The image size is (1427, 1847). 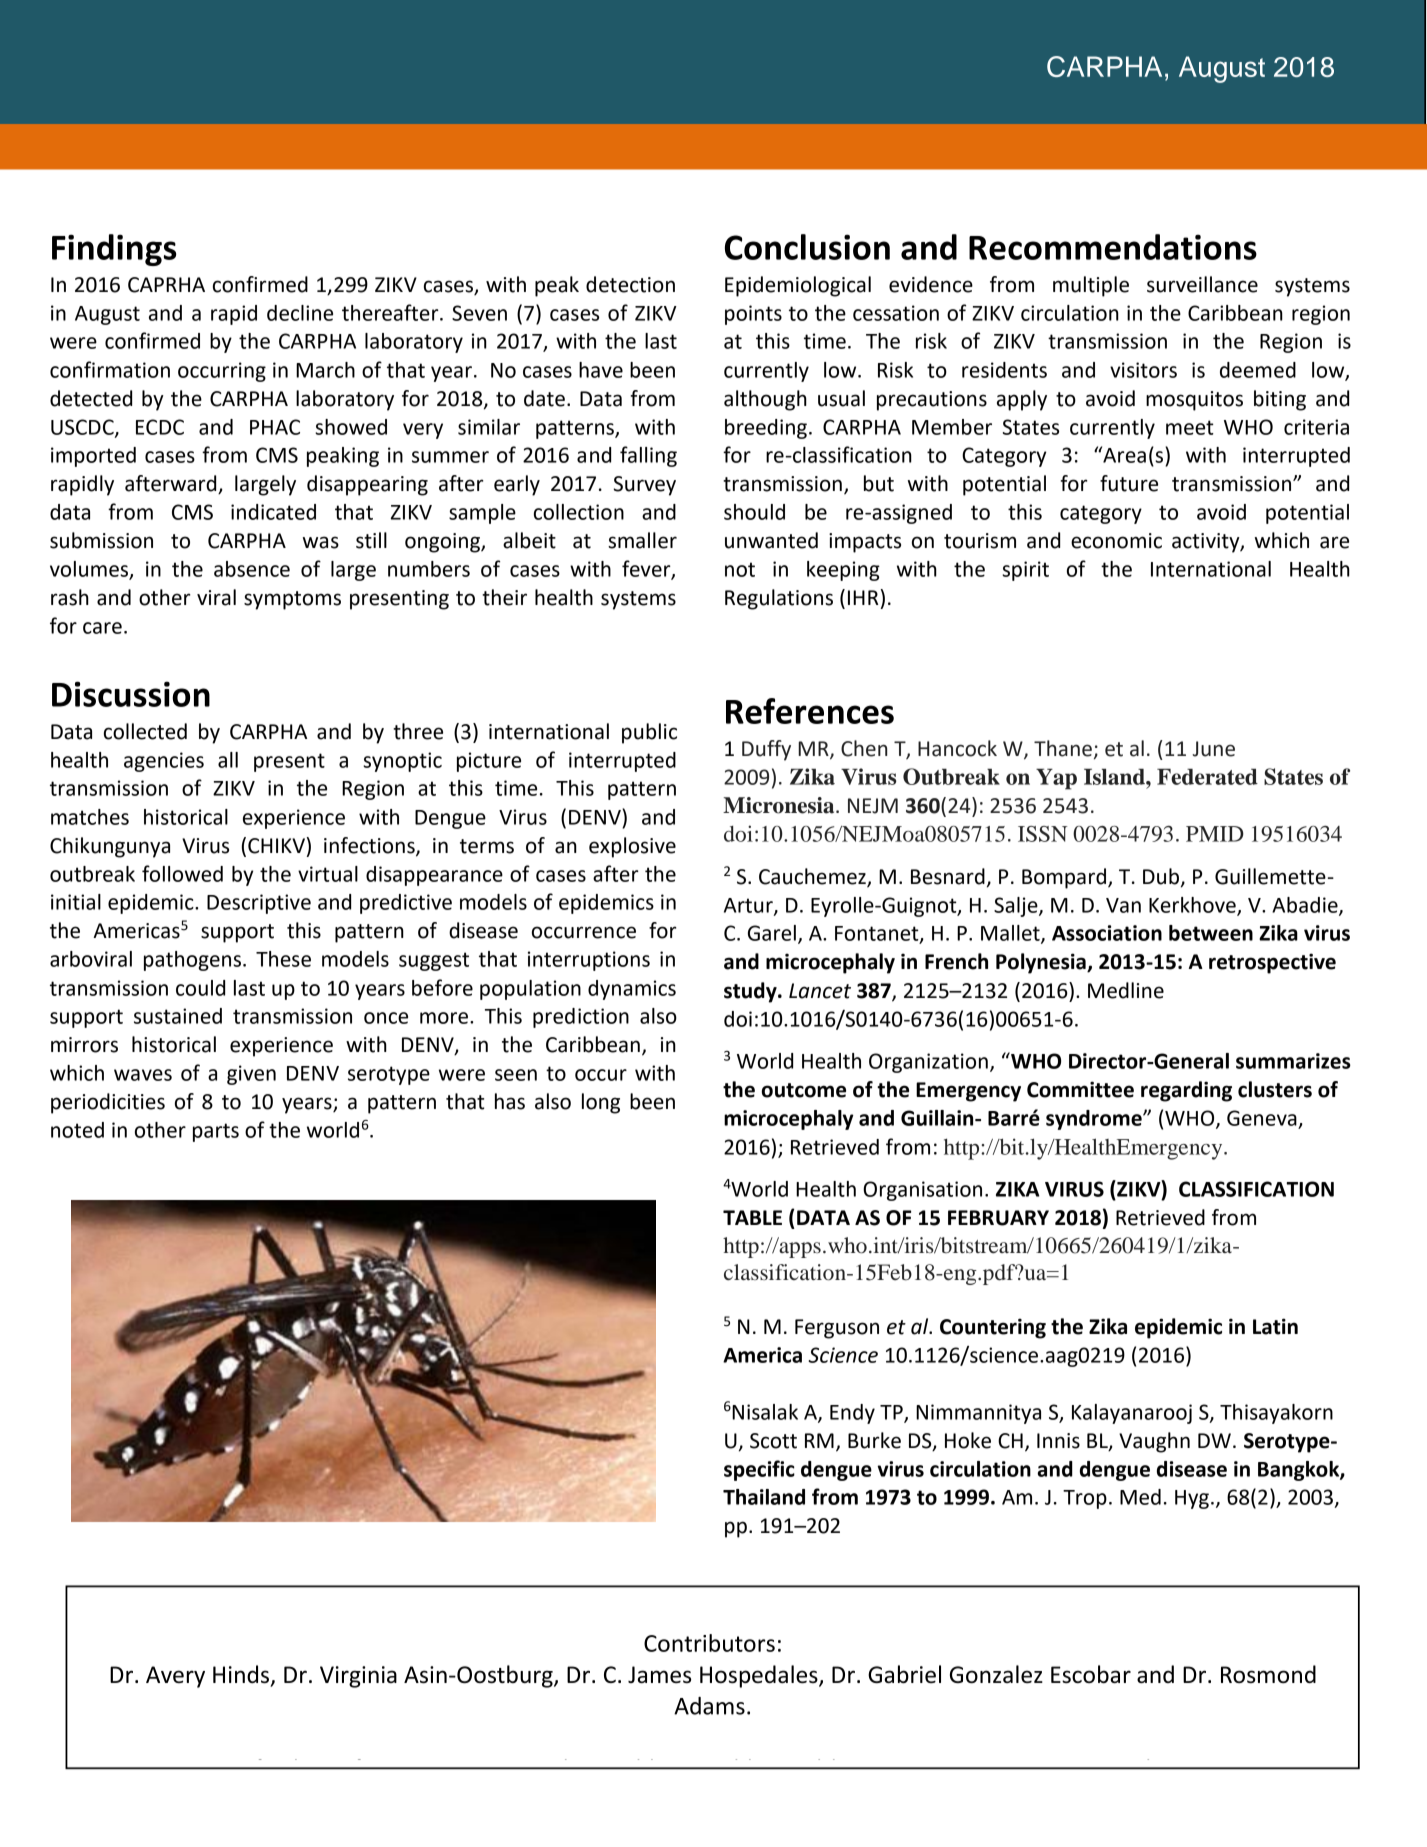 I want to click on detection, so click(x=630, y=284).
